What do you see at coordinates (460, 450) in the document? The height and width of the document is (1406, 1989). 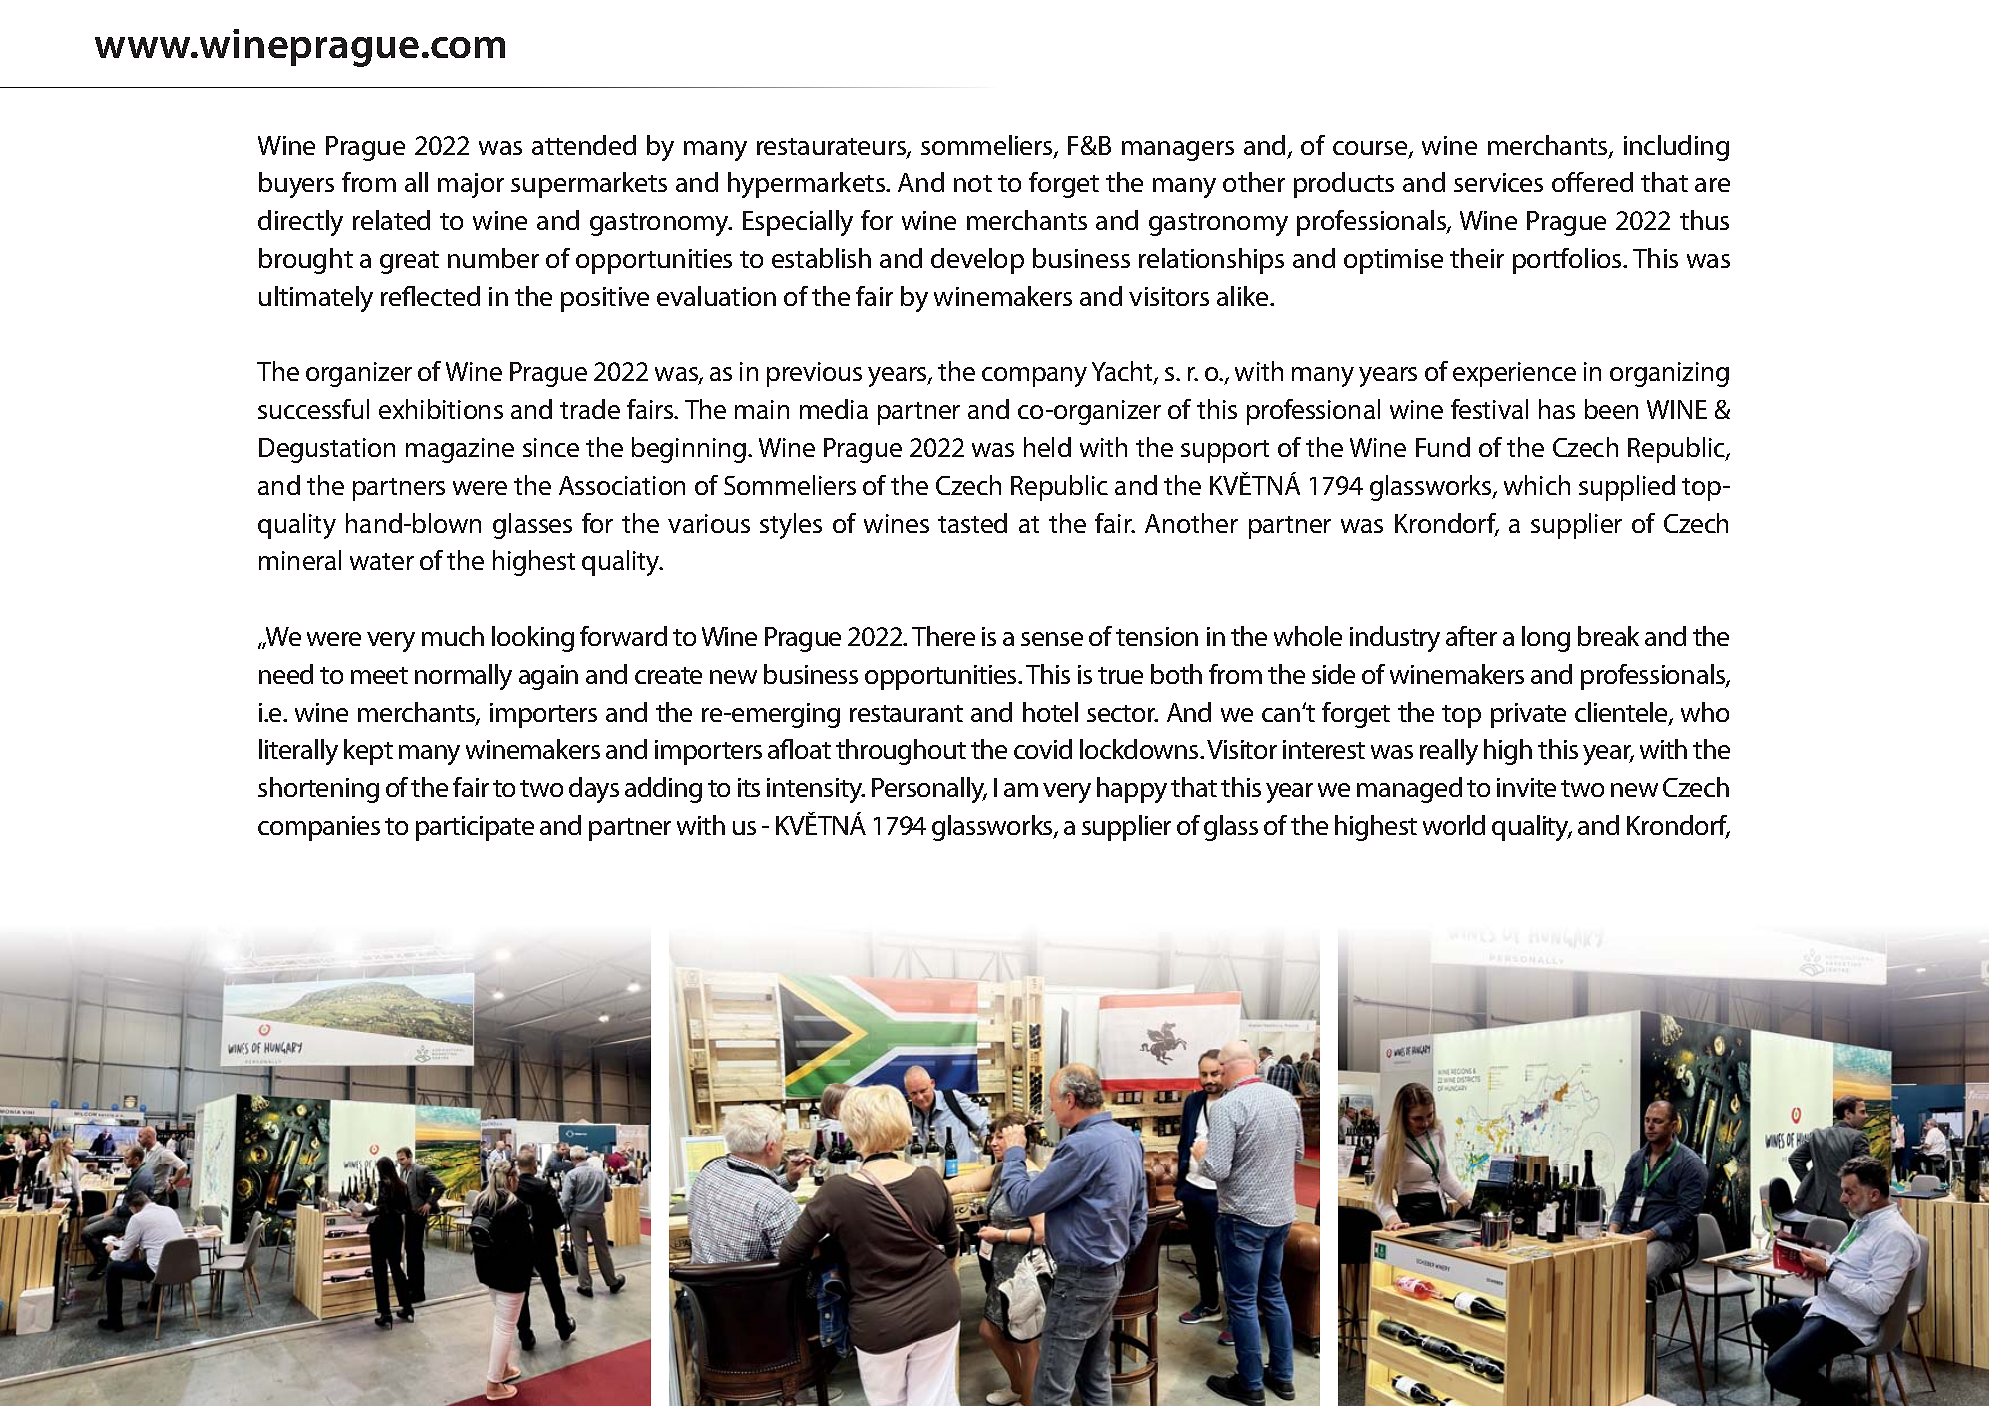 I see `magazine` at bounding box center [460, 450].
